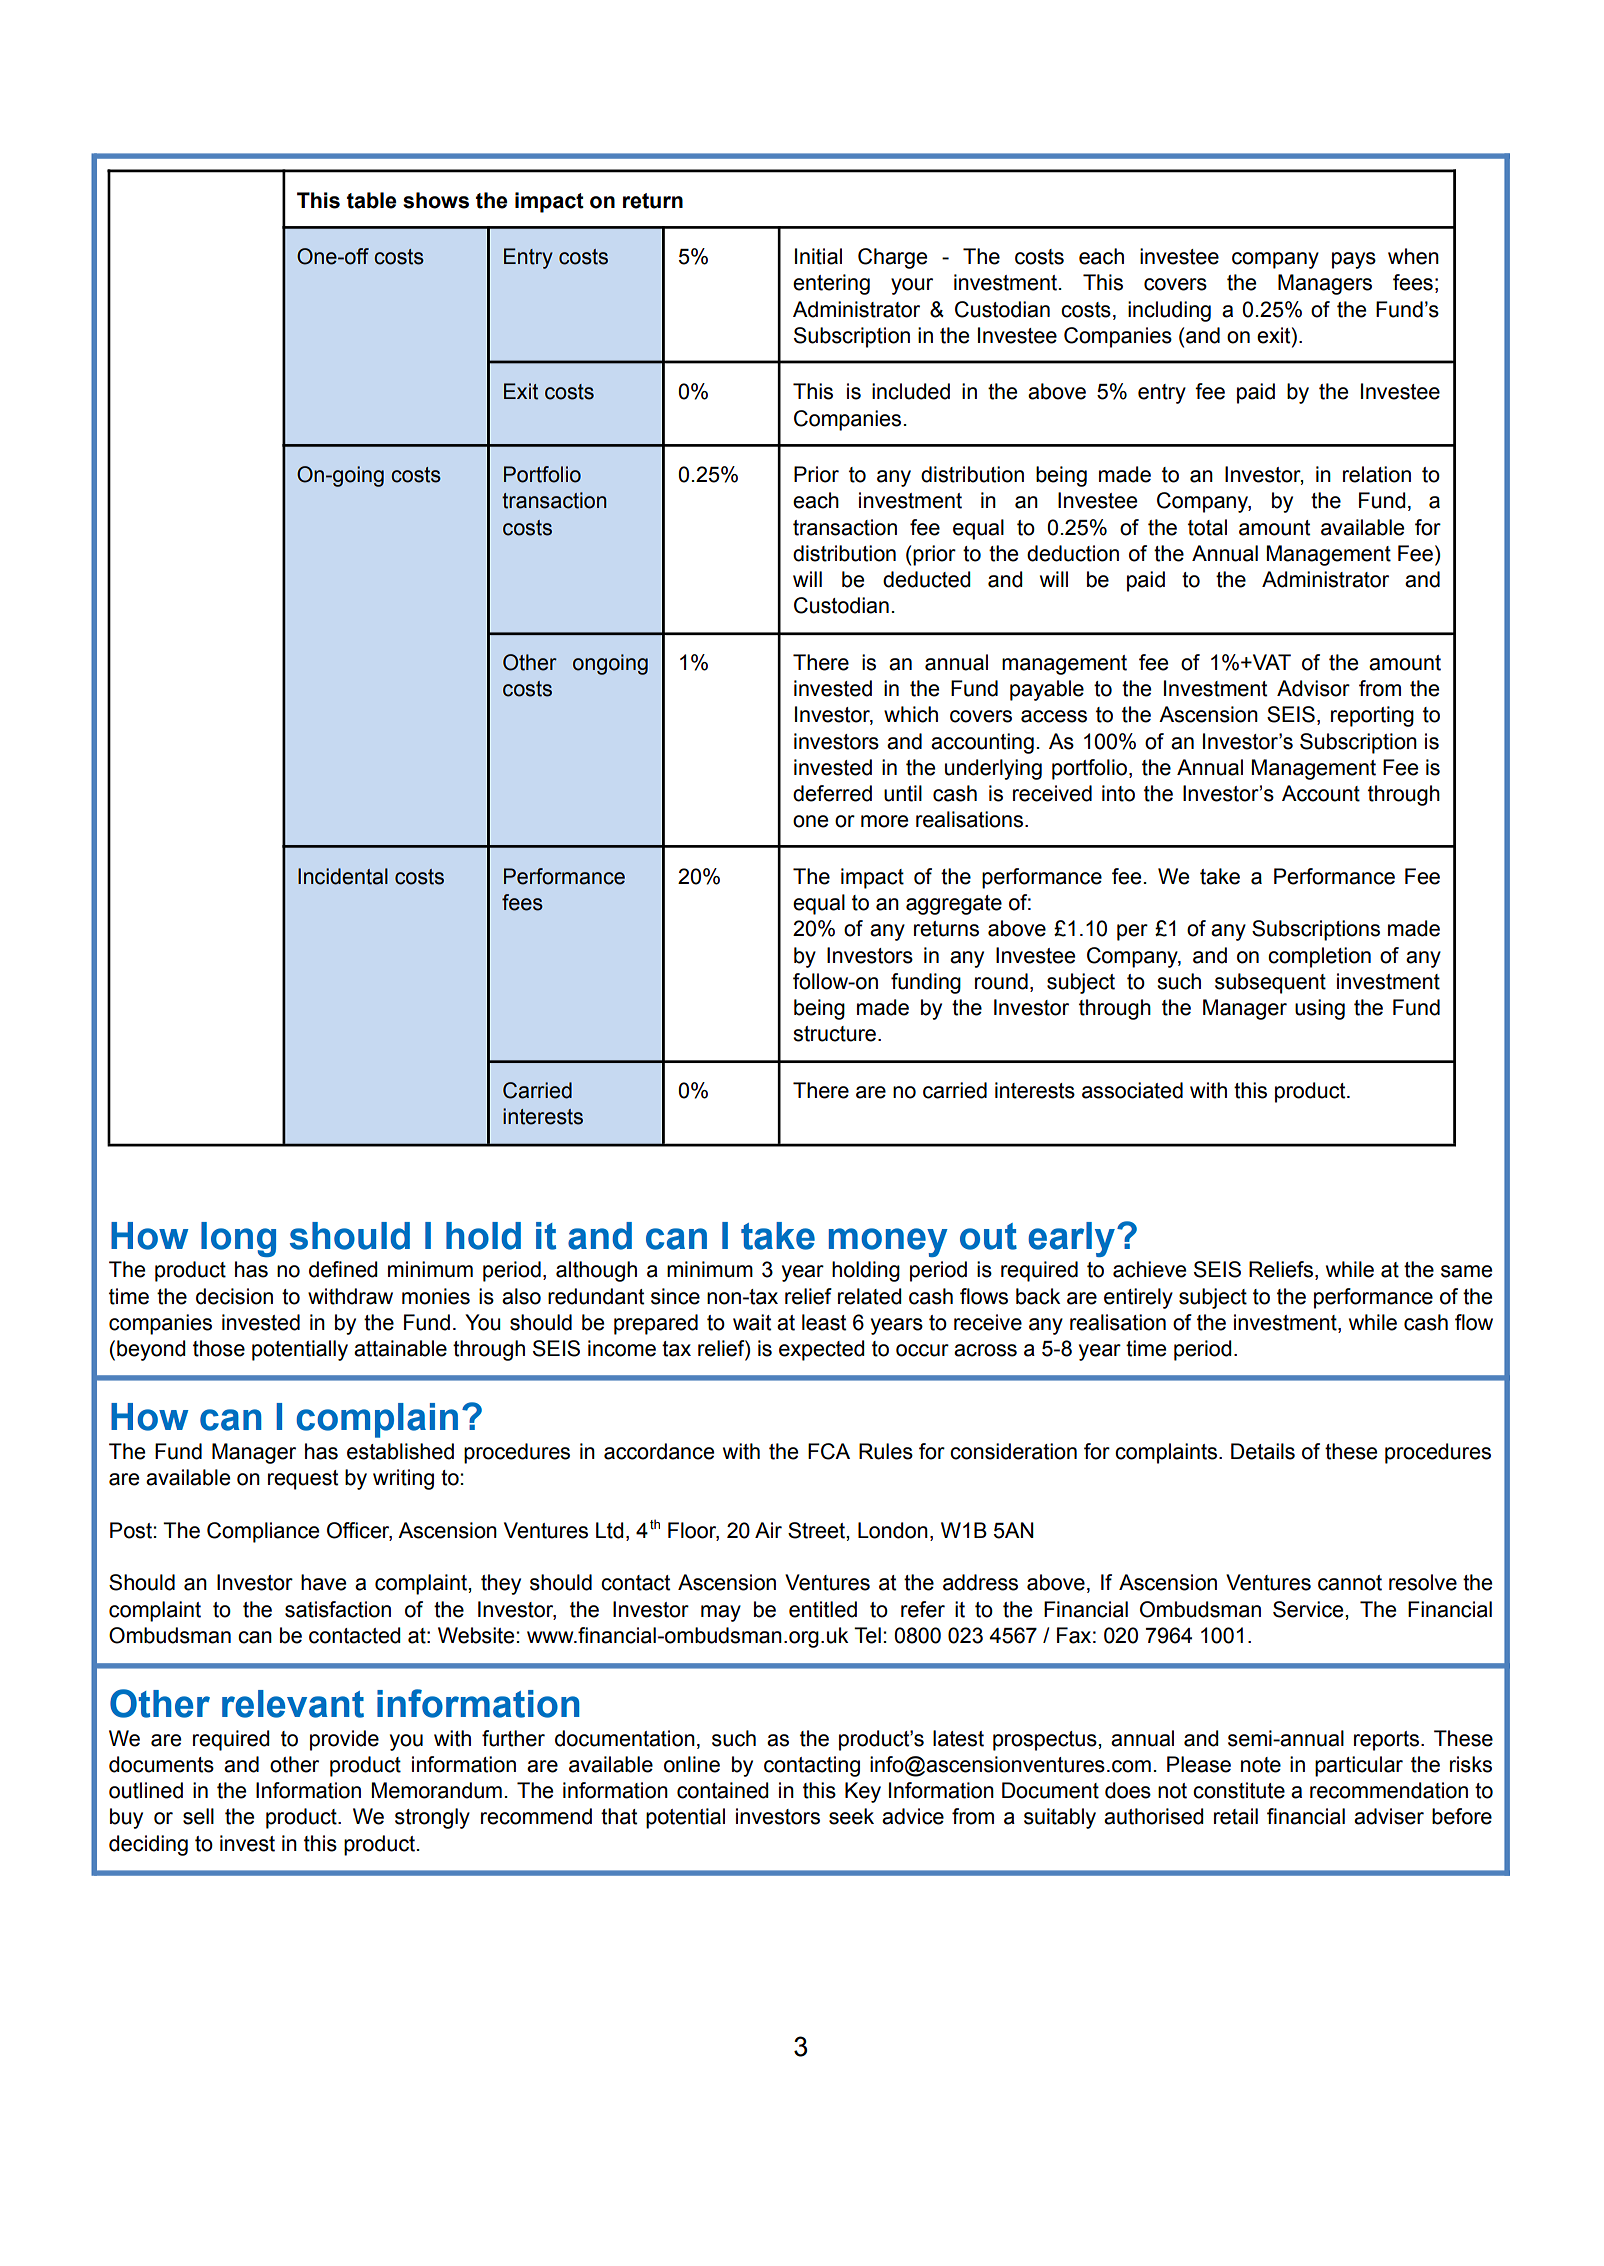  What do you see at coordinates (372, 200) in the document?
I see `table` at bounding box center [372, 200].
